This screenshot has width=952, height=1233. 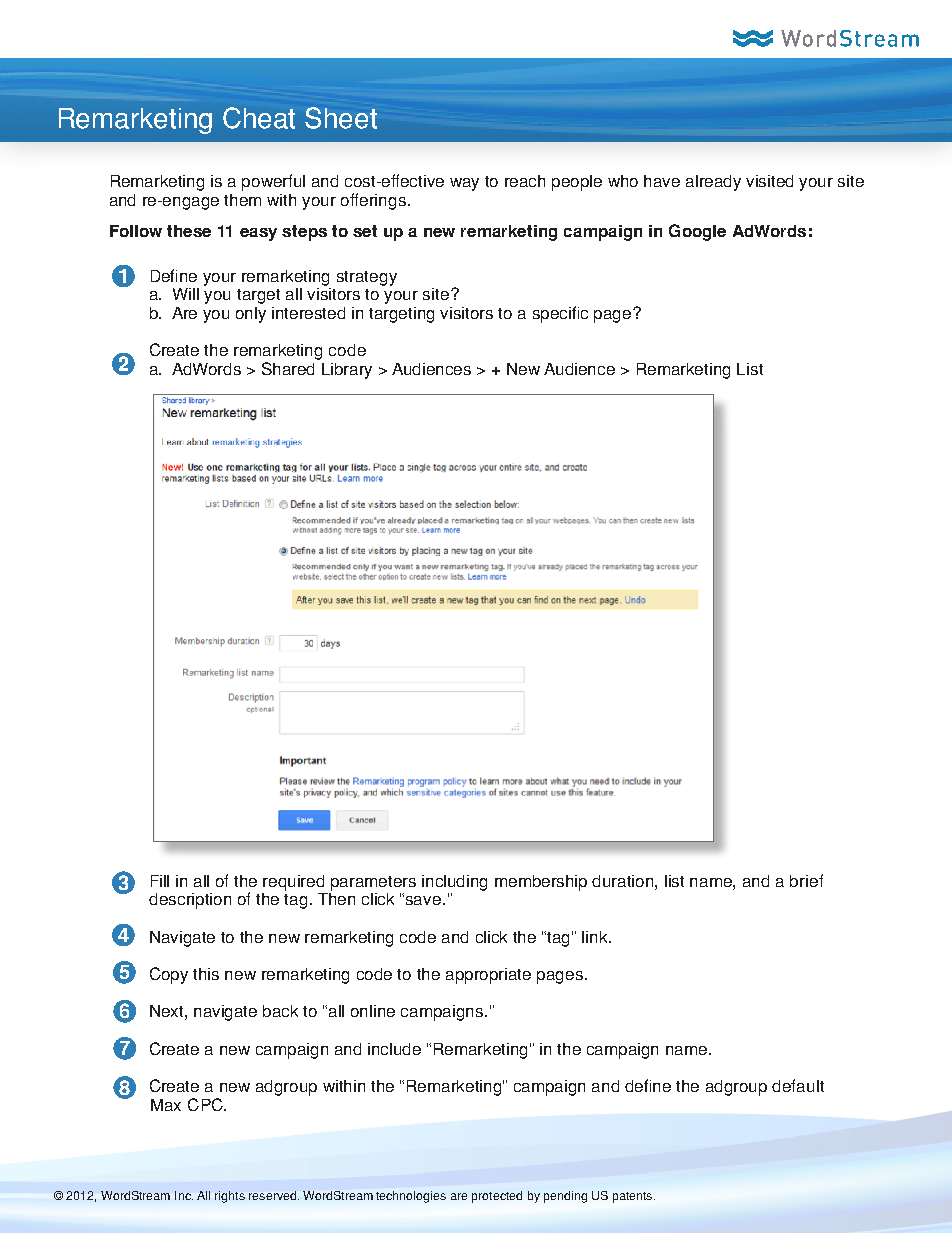 I want to click on brief, so click(x=806, y=880).
